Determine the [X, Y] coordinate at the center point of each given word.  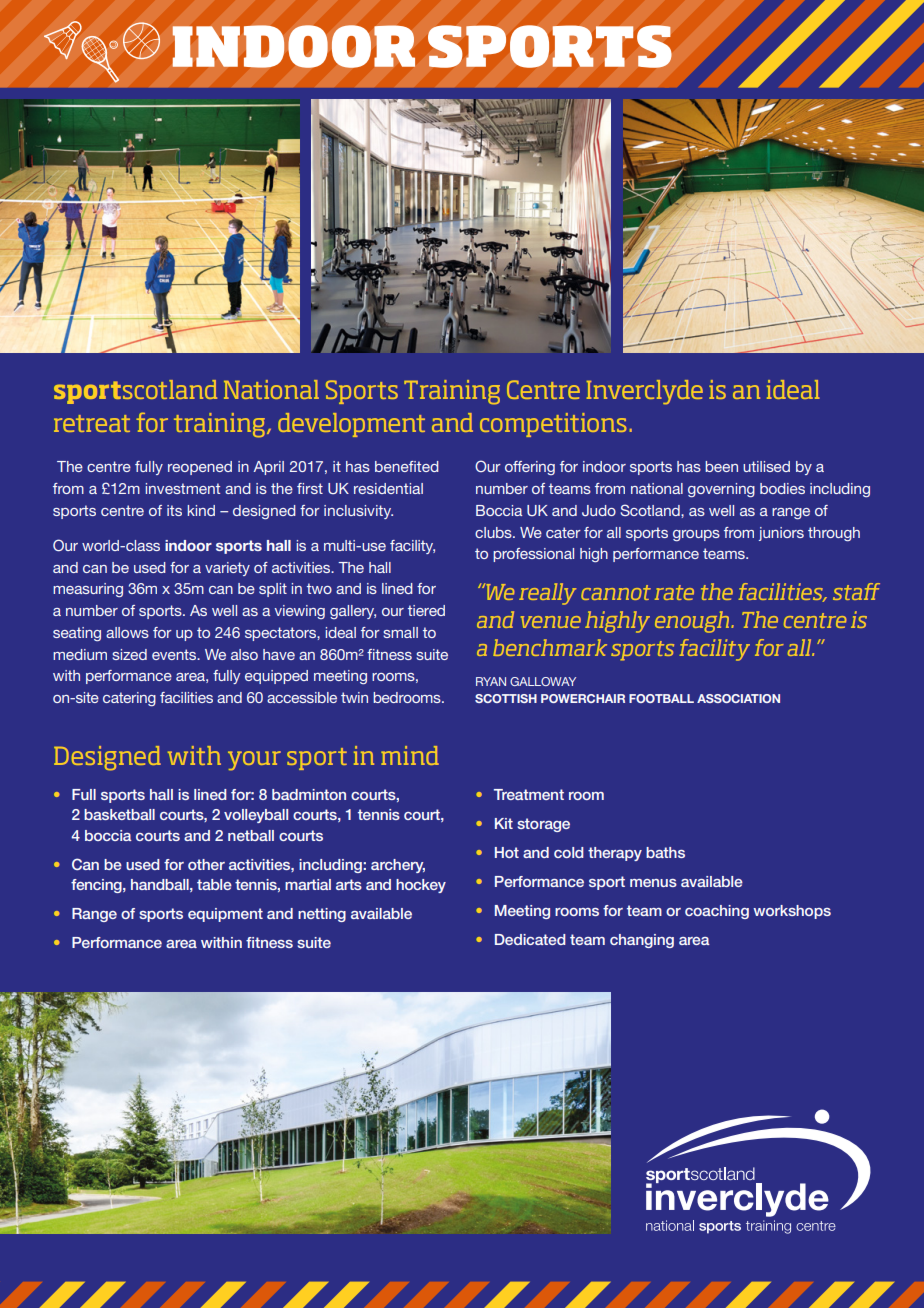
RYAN [491, 681]
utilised [766, 466]
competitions [553, 425]
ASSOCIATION [738, 698]
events [175, 654]
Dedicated [530, 939]
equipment [225, 915]
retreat [92, 423]
